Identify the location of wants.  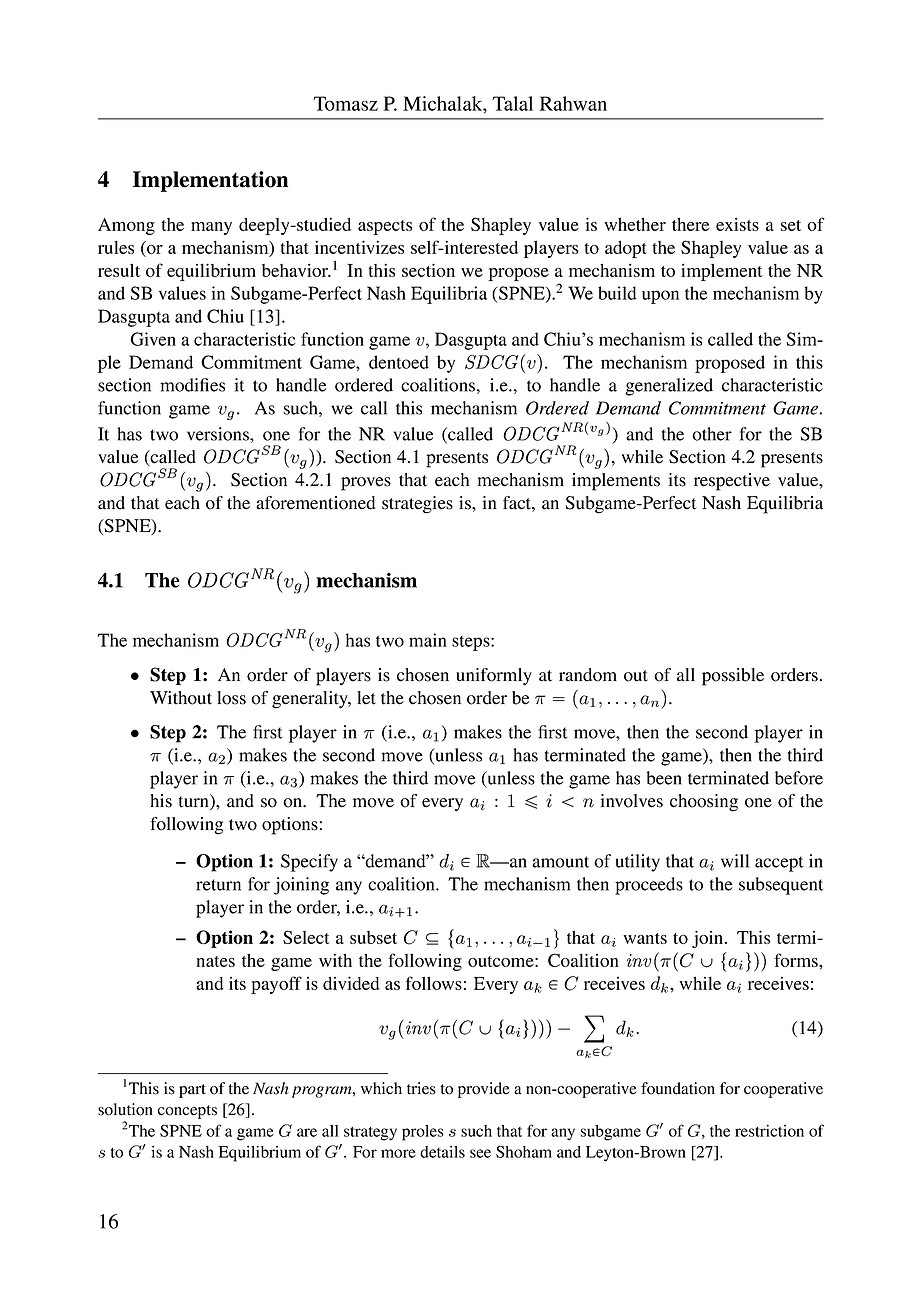
(645, 938).
